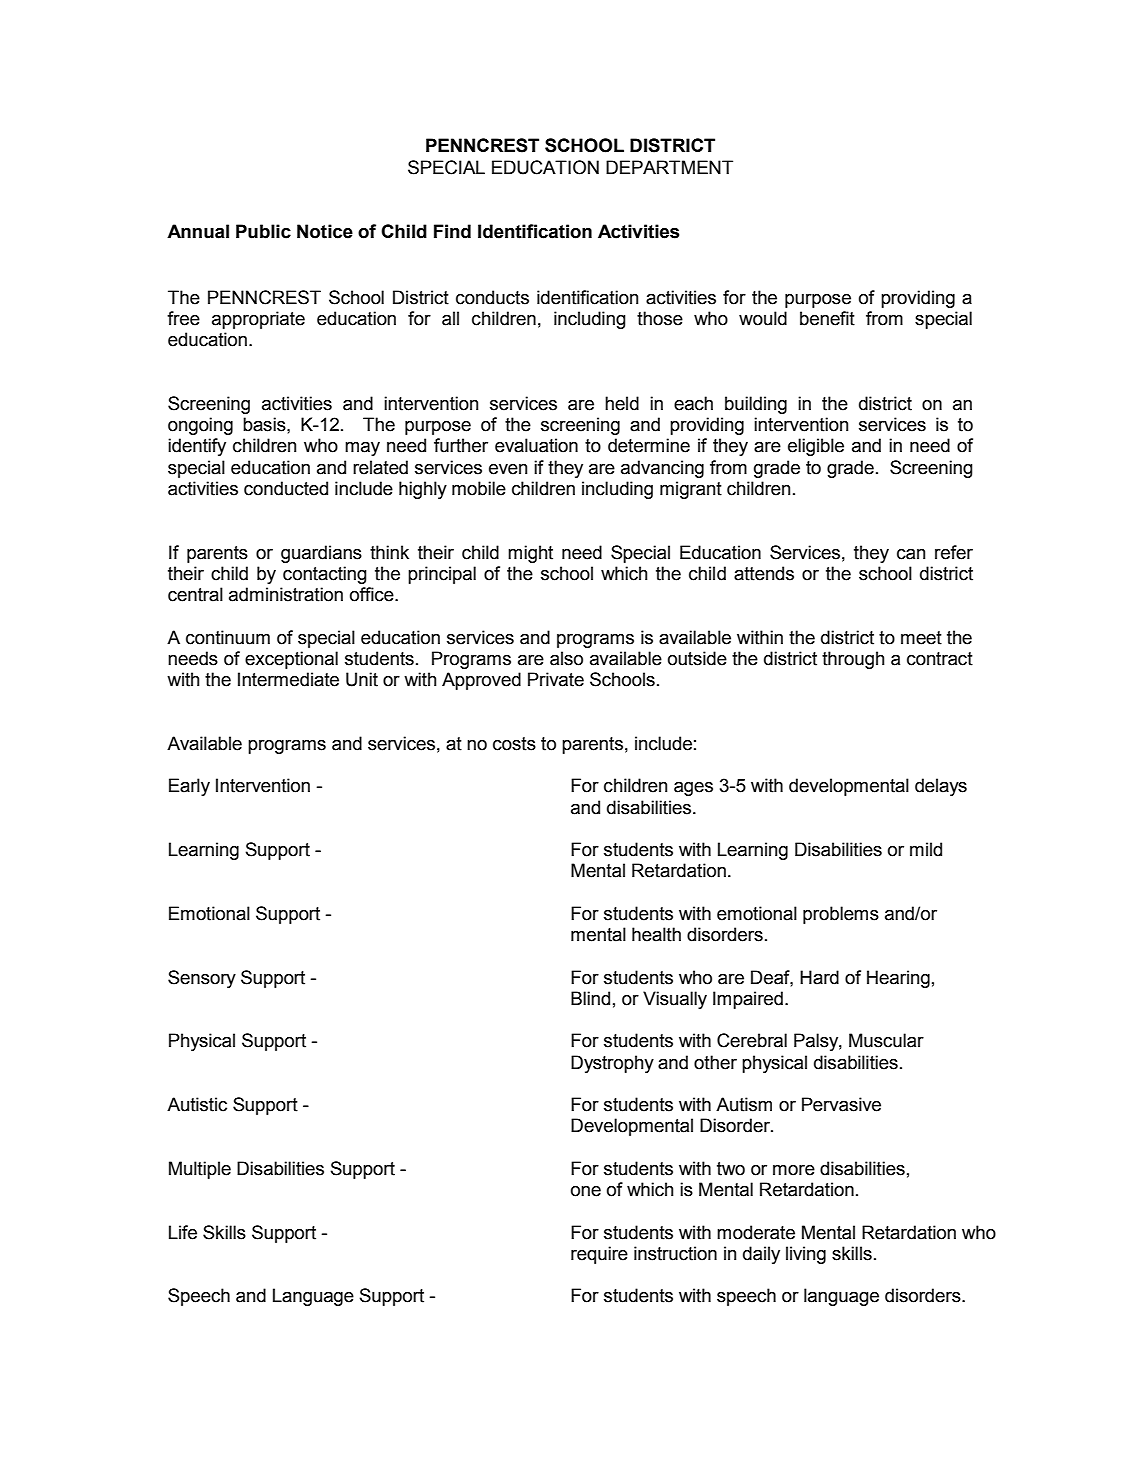 Image resolution: width=1141 pixels, height=1476 pixels. I want to click on Intermediate, so click(288, 679).
